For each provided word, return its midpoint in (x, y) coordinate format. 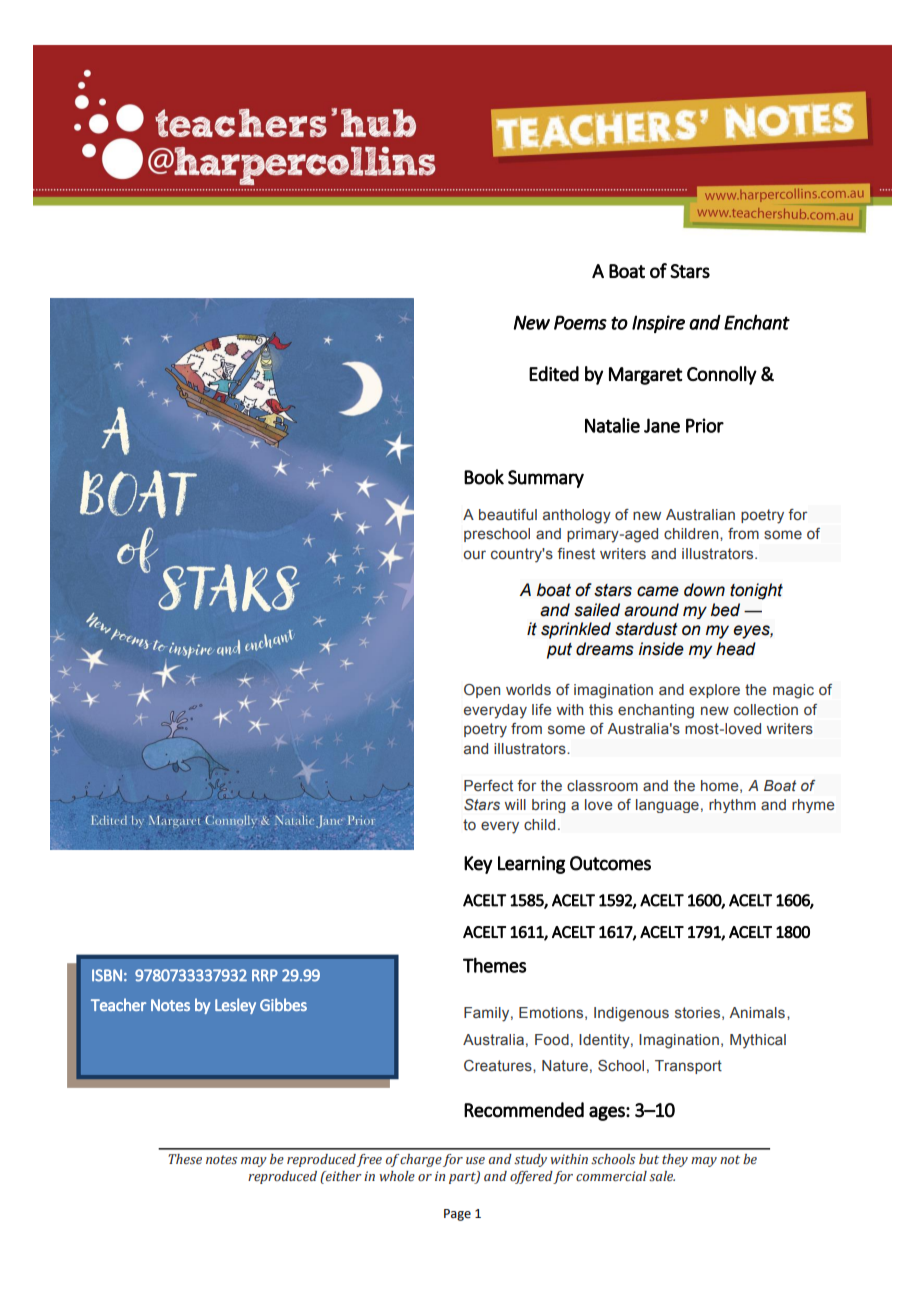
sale (662, 1176)
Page (457, 1215)
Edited (554, 374)
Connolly (722, 375)
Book (484, 477)
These (185, 1159)
